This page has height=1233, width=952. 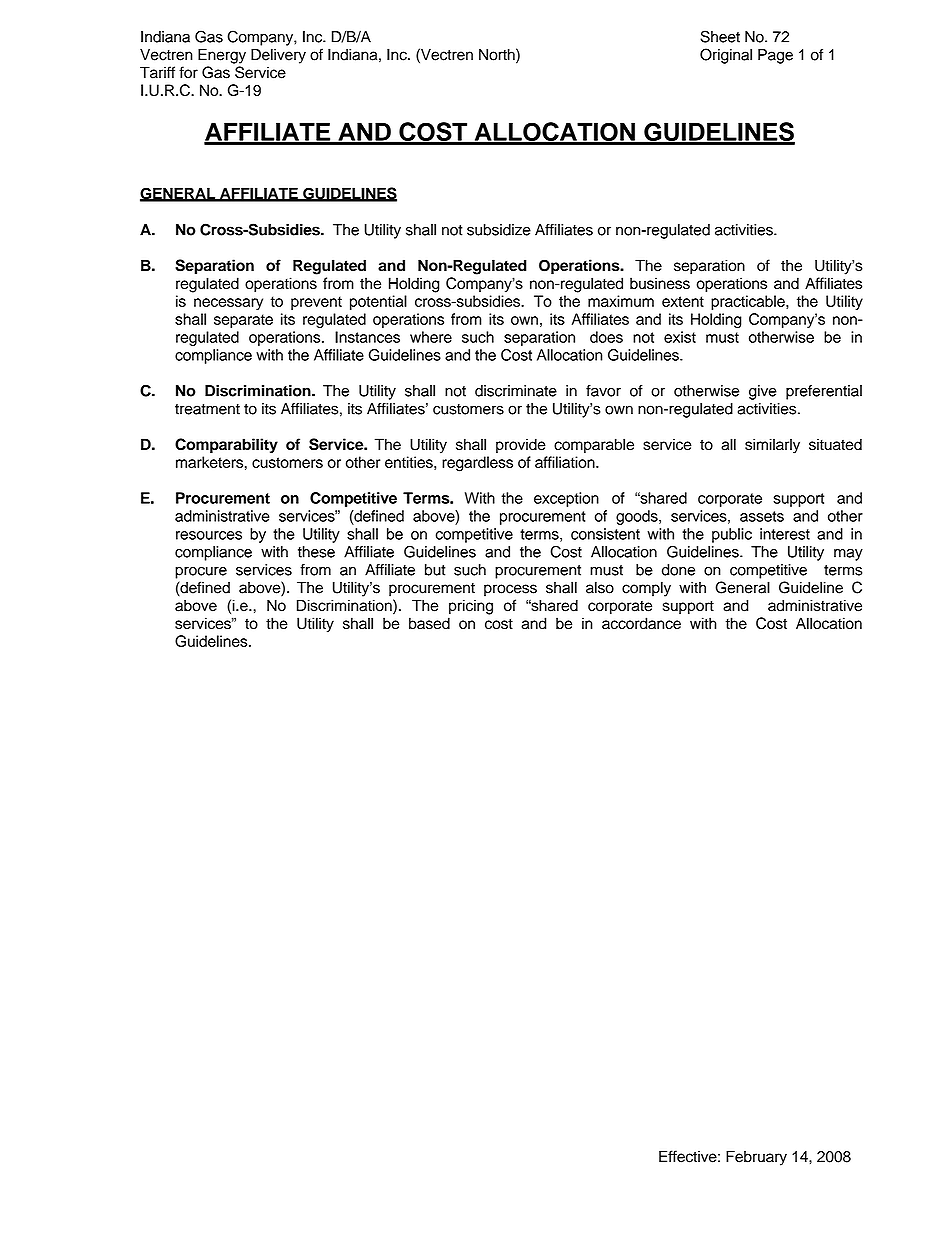 I want to click on extent, so click(x=683, y=301).
